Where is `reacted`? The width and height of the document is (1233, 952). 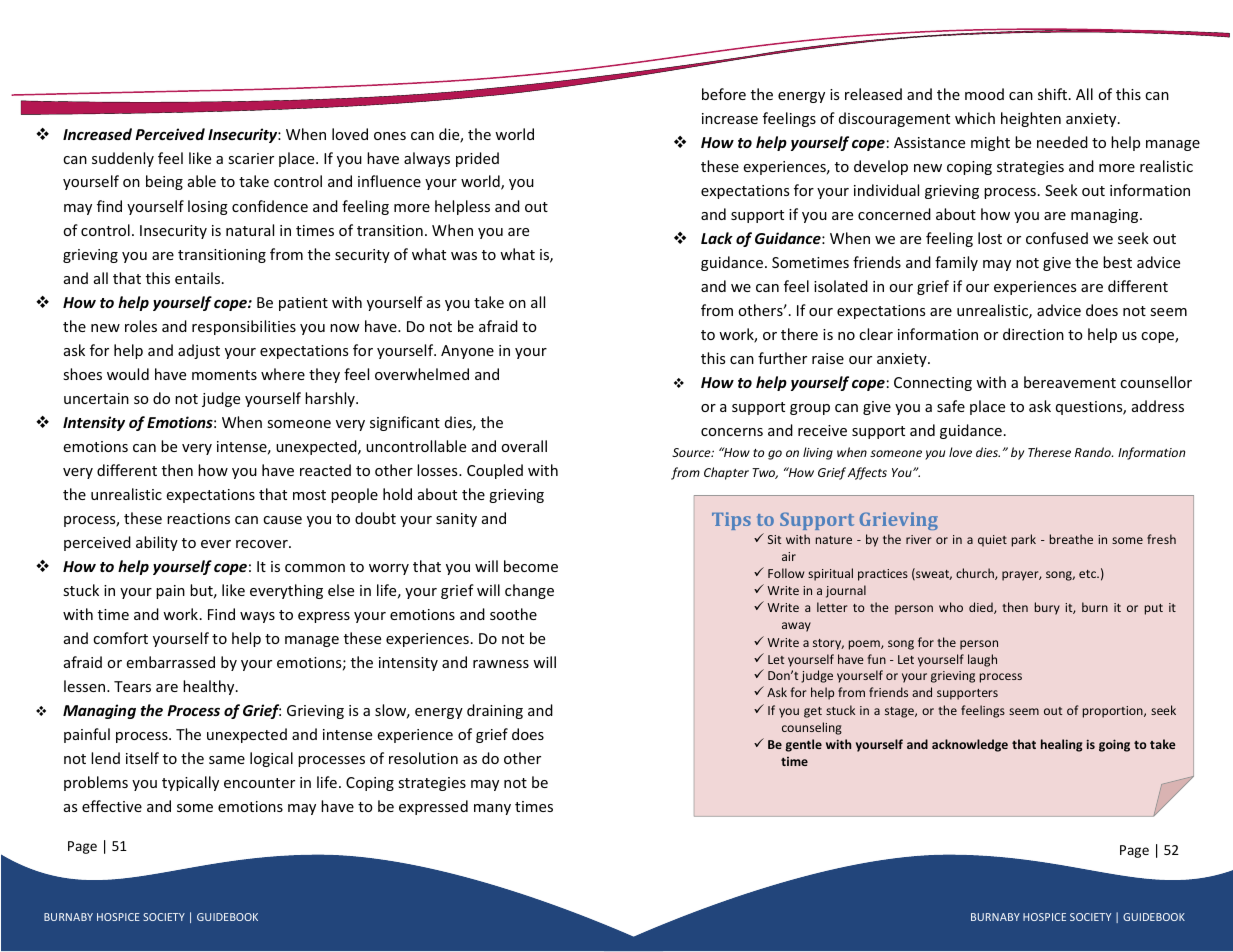 reacted is located at coordinates (325, 470).
